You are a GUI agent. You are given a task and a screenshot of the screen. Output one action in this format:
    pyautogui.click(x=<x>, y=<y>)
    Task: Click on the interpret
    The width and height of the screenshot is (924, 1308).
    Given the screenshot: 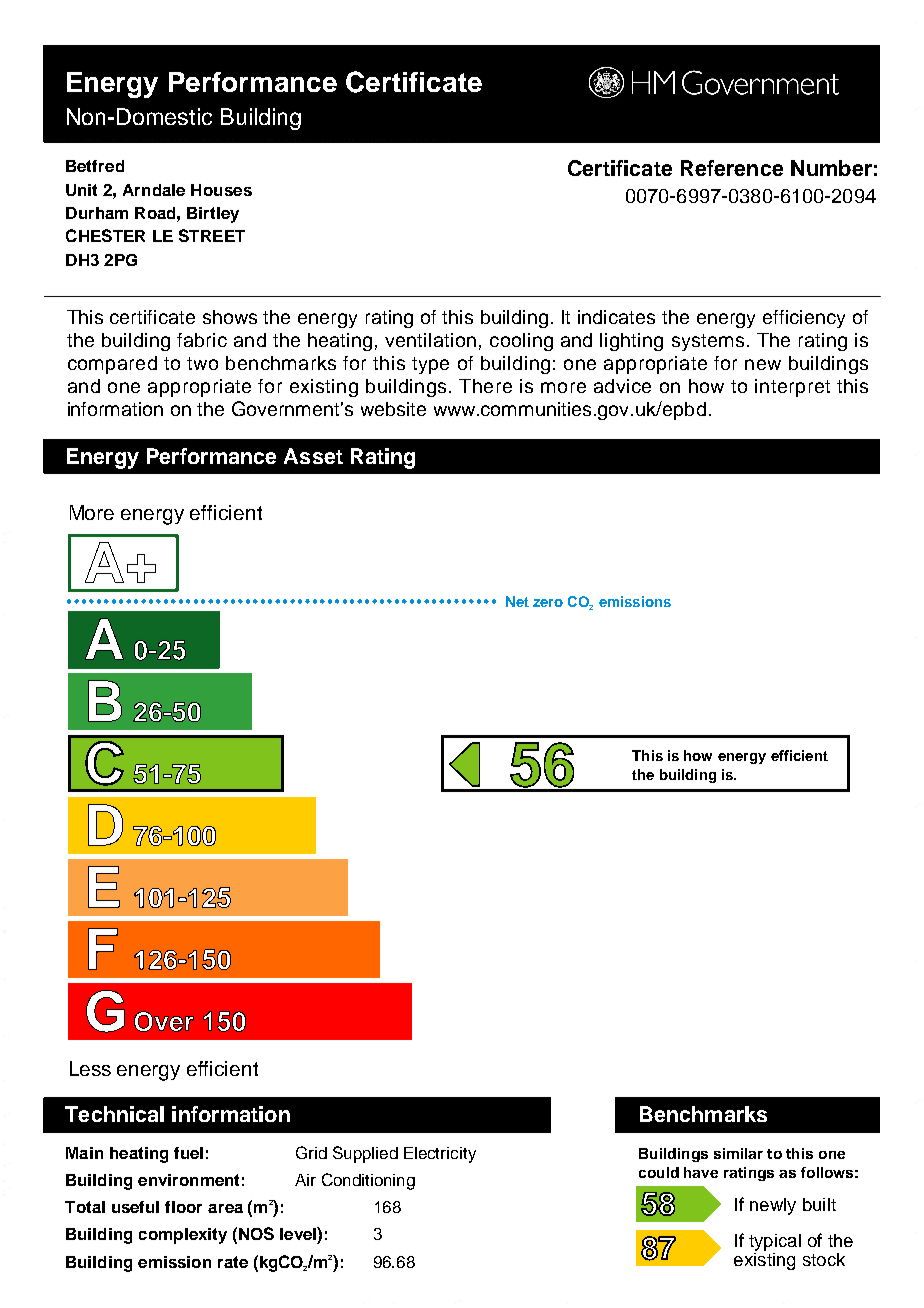 What is the action you would take?
    pyautogui.click(x=792, y=388)
